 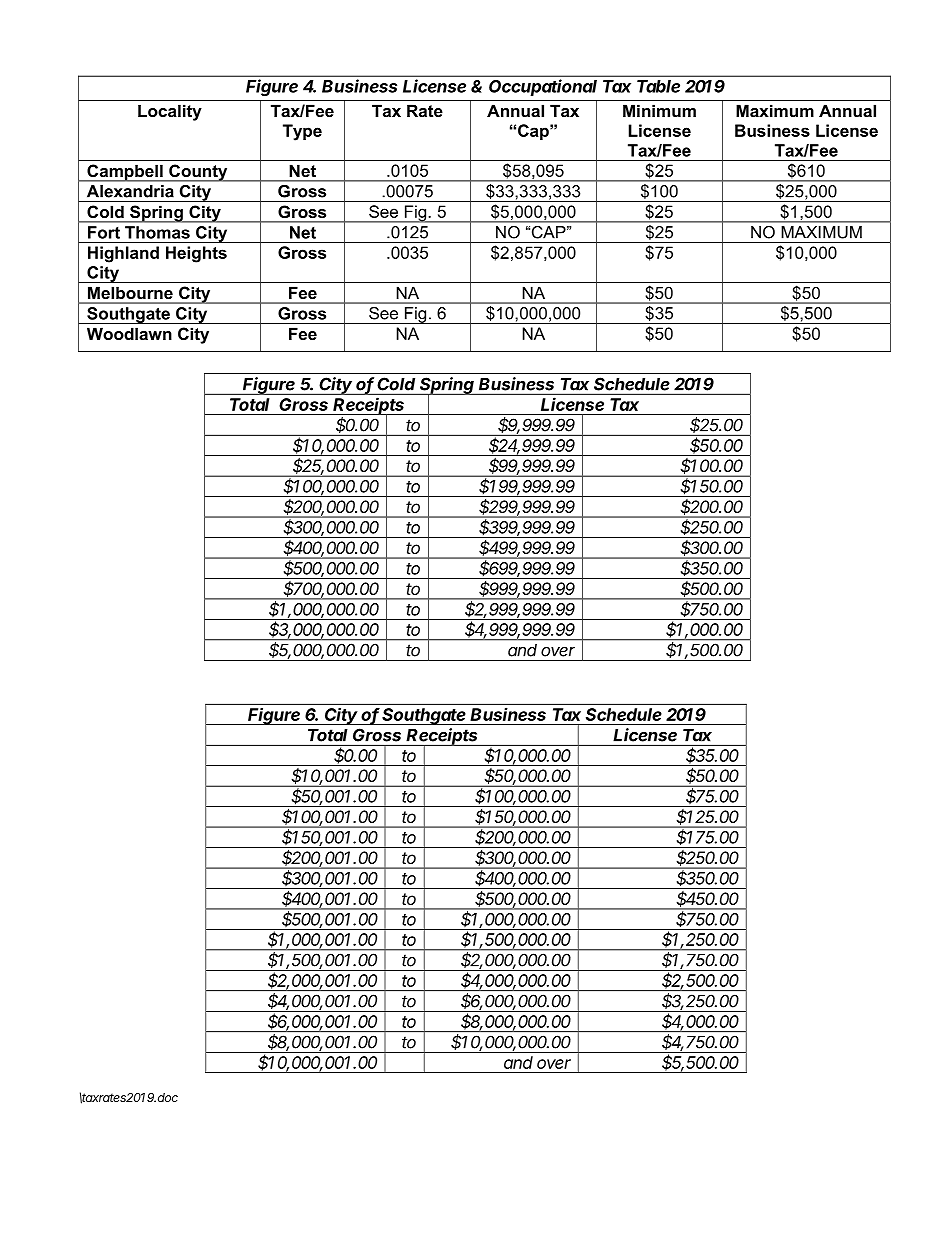 I want to click on Minimum, so click(x=659, y=110).
